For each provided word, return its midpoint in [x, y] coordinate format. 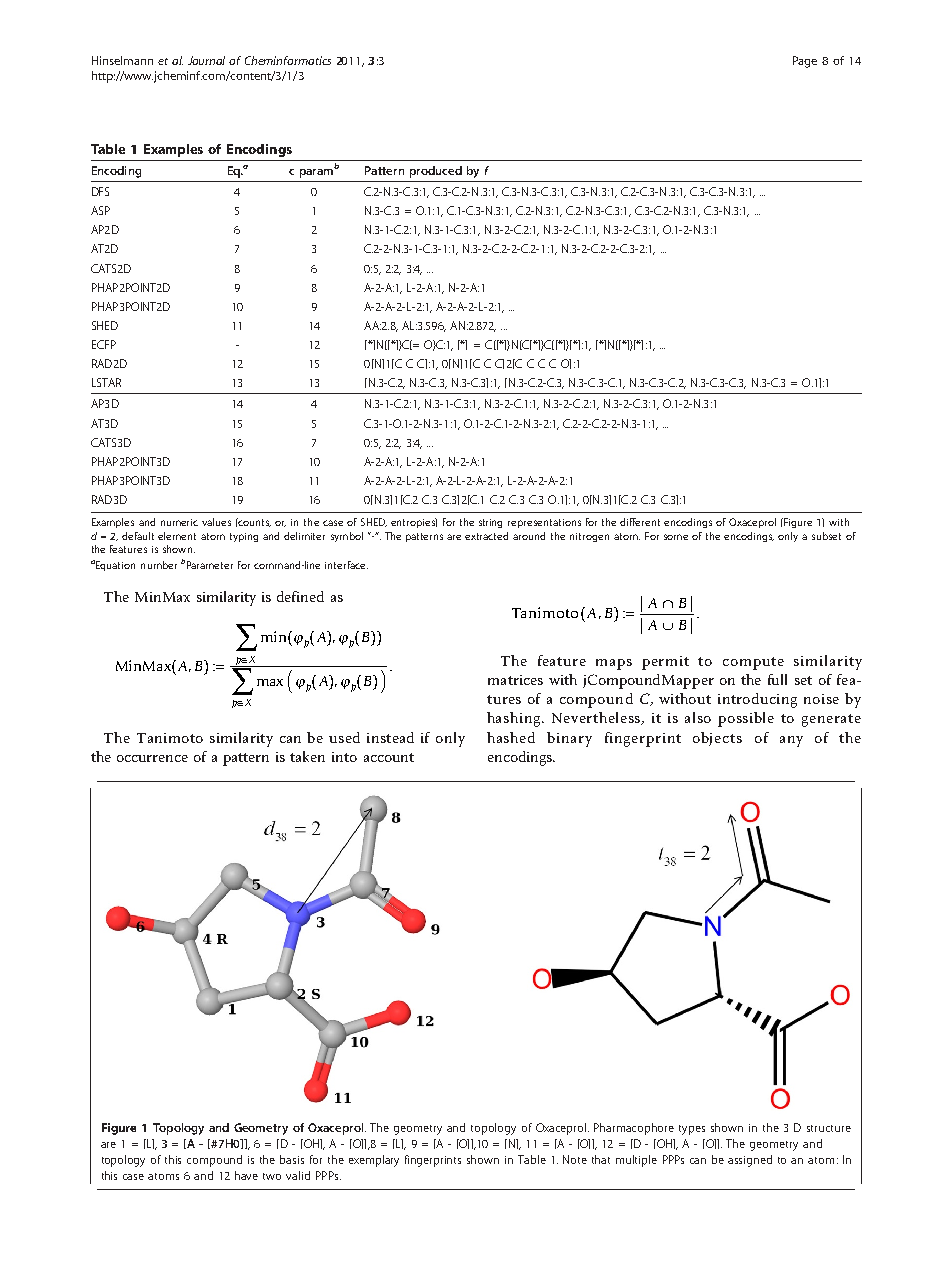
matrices [515, 680]
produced [436, 172]
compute [753, 663]
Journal [206, 60]
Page [805, 62]
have [246, 1175]
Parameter [210, 565]
